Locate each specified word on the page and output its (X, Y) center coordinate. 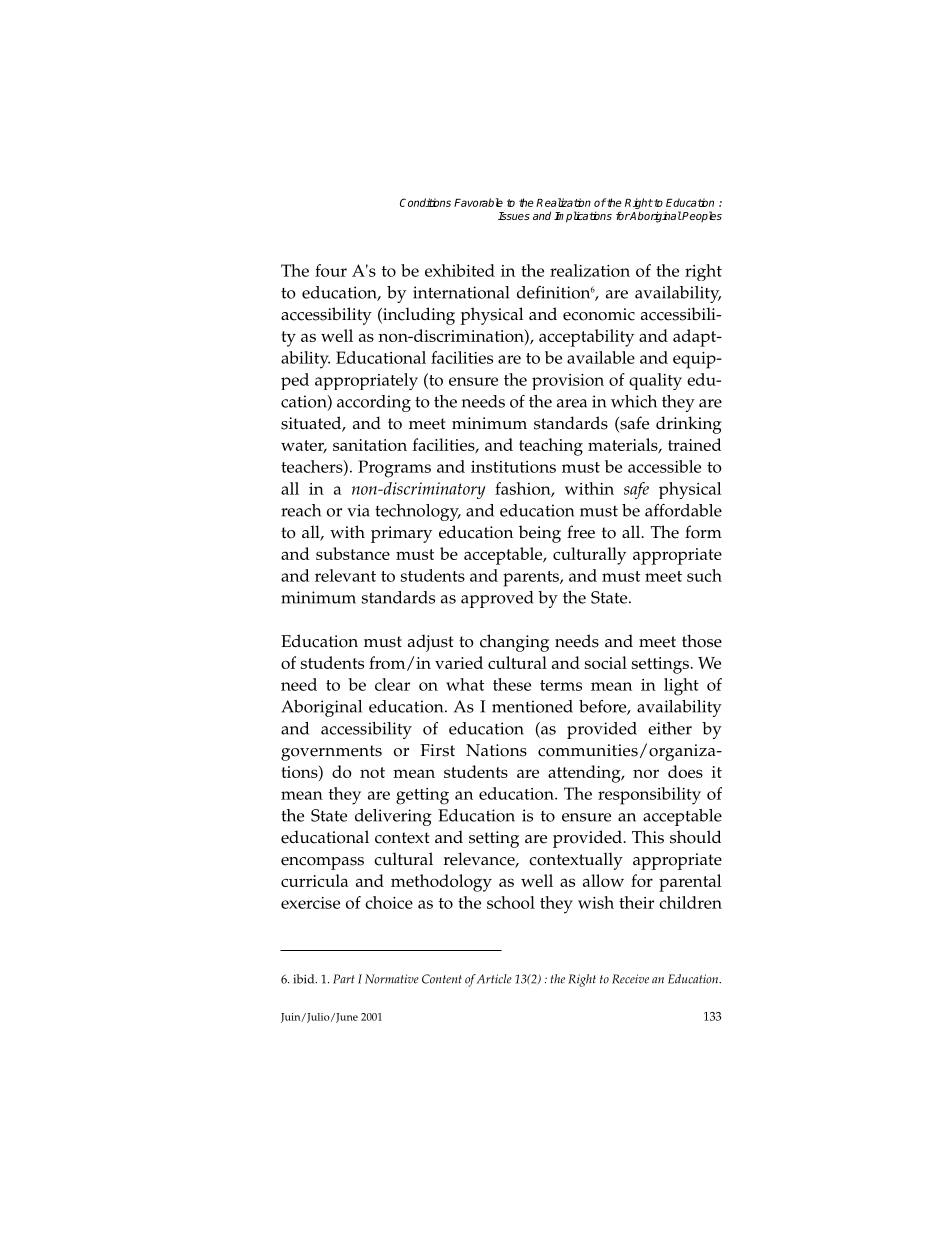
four (331, 270)
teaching (551, 447)
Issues (514, 216)
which (634, 401)
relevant (345, 575)
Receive (630, 979)
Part (344, 979)
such (704, 575)
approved (497, 599)
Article (494, 979)
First (437, 750)
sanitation (370, 445)
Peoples (701, 216)
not (372, 772)
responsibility (649, 796)
